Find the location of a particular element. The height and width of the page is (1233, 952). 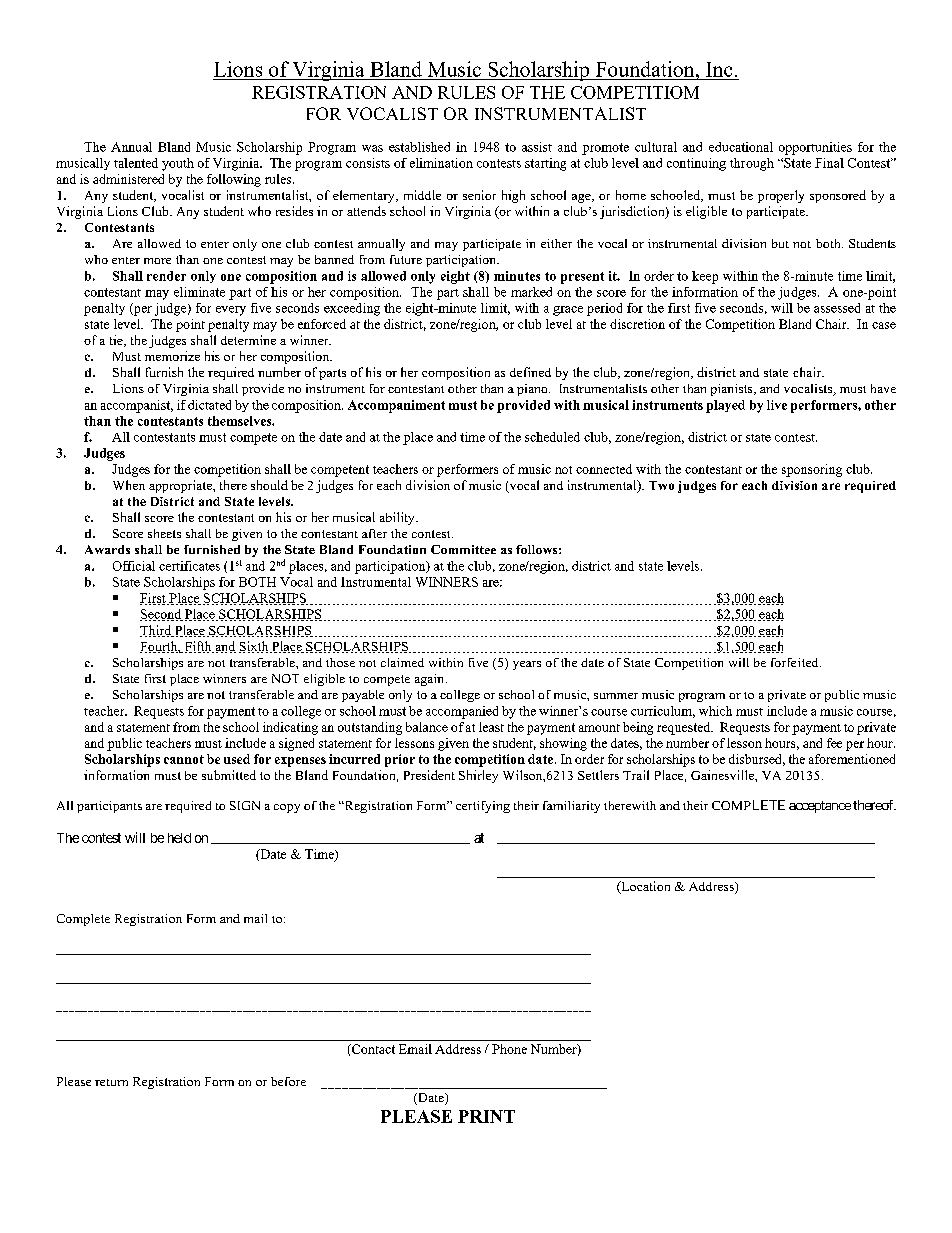

Phone is located at coordinates (509, 1049).
